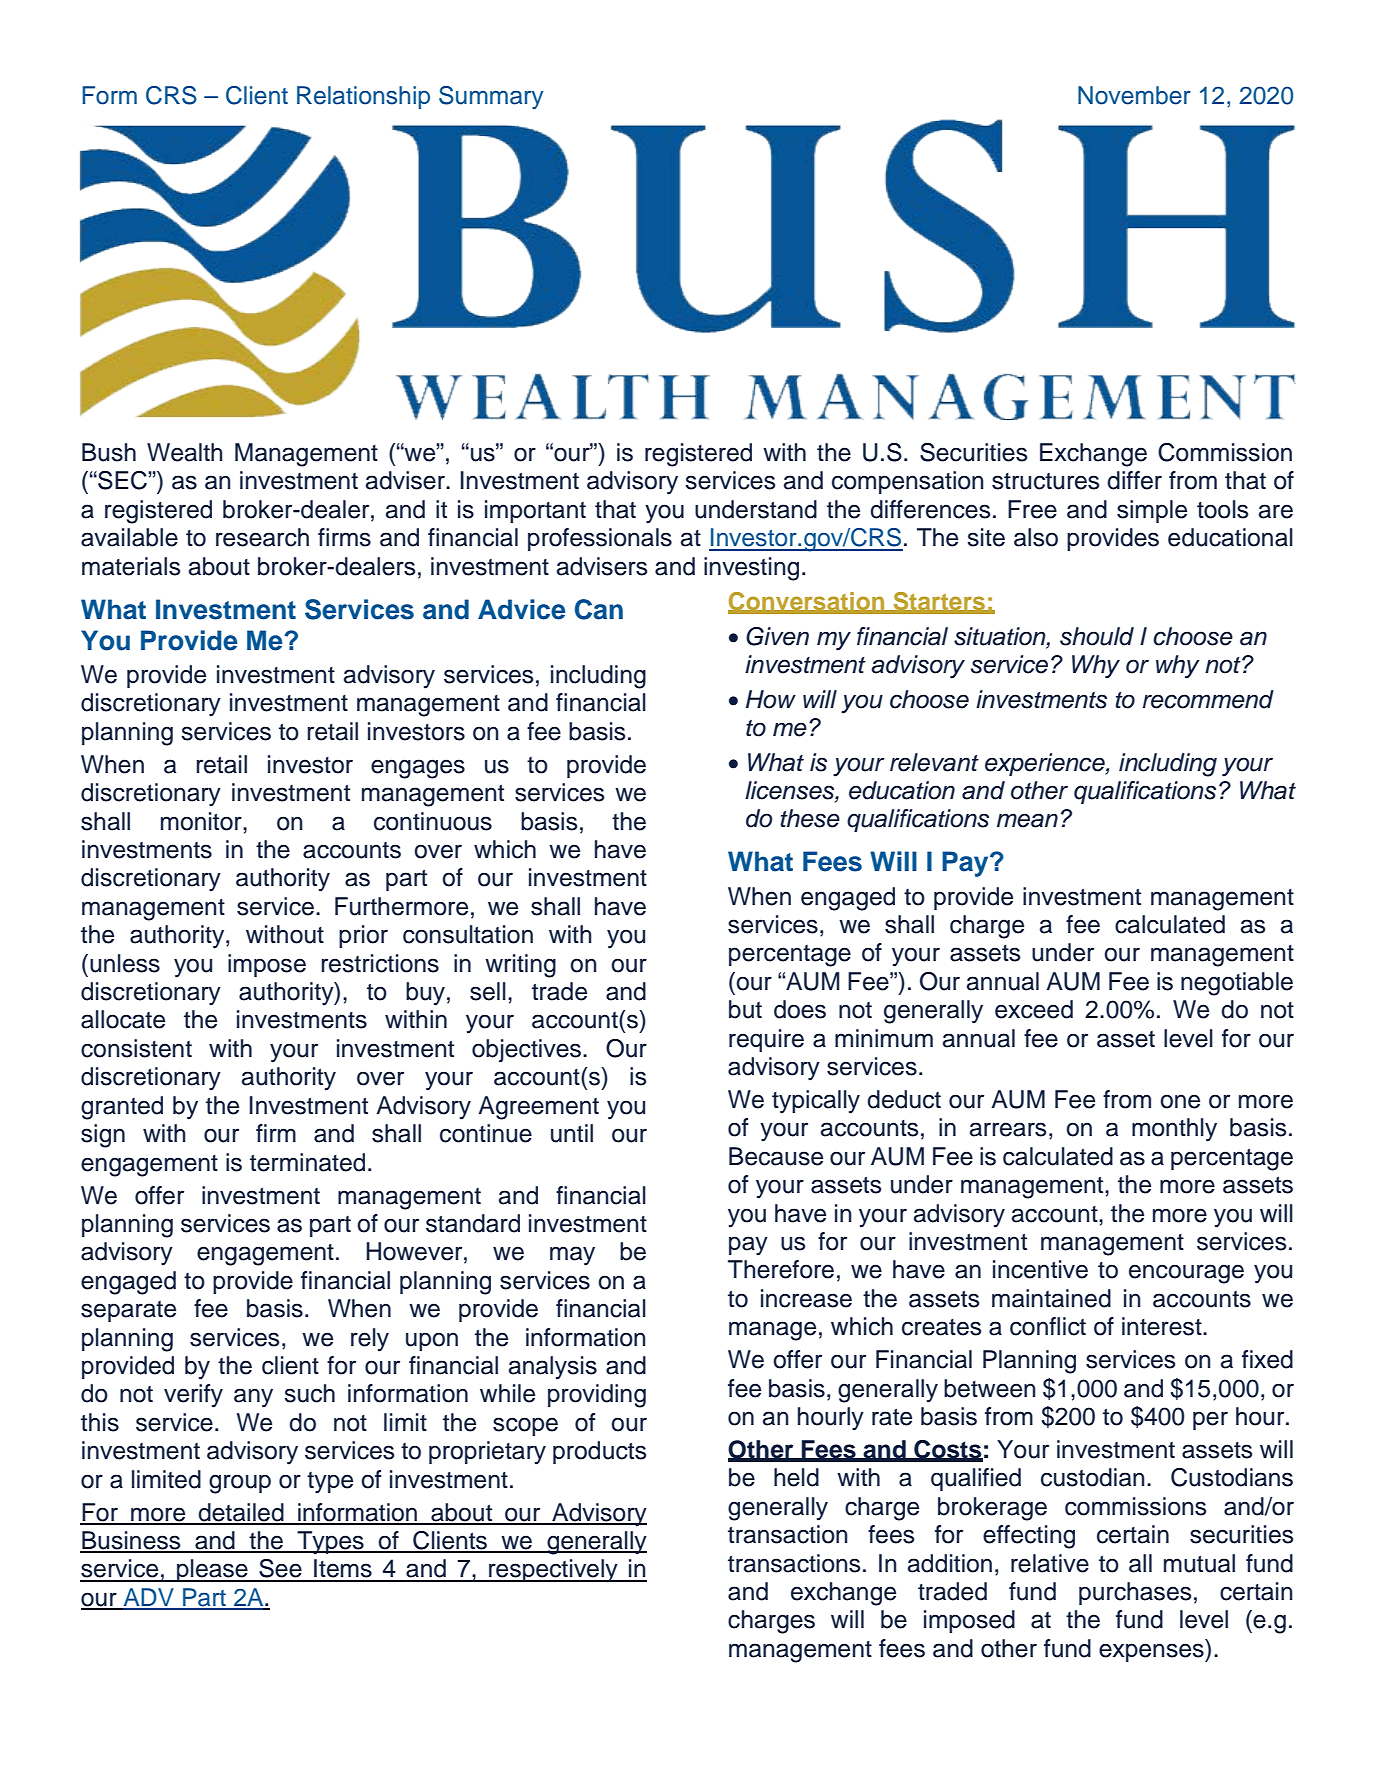 Image resolution: width=1375 pixels, height=1779 pixels. What do you see at coordinates (1027, 820) in the image?
I see `mean` at bounding box center [1027, 820].
